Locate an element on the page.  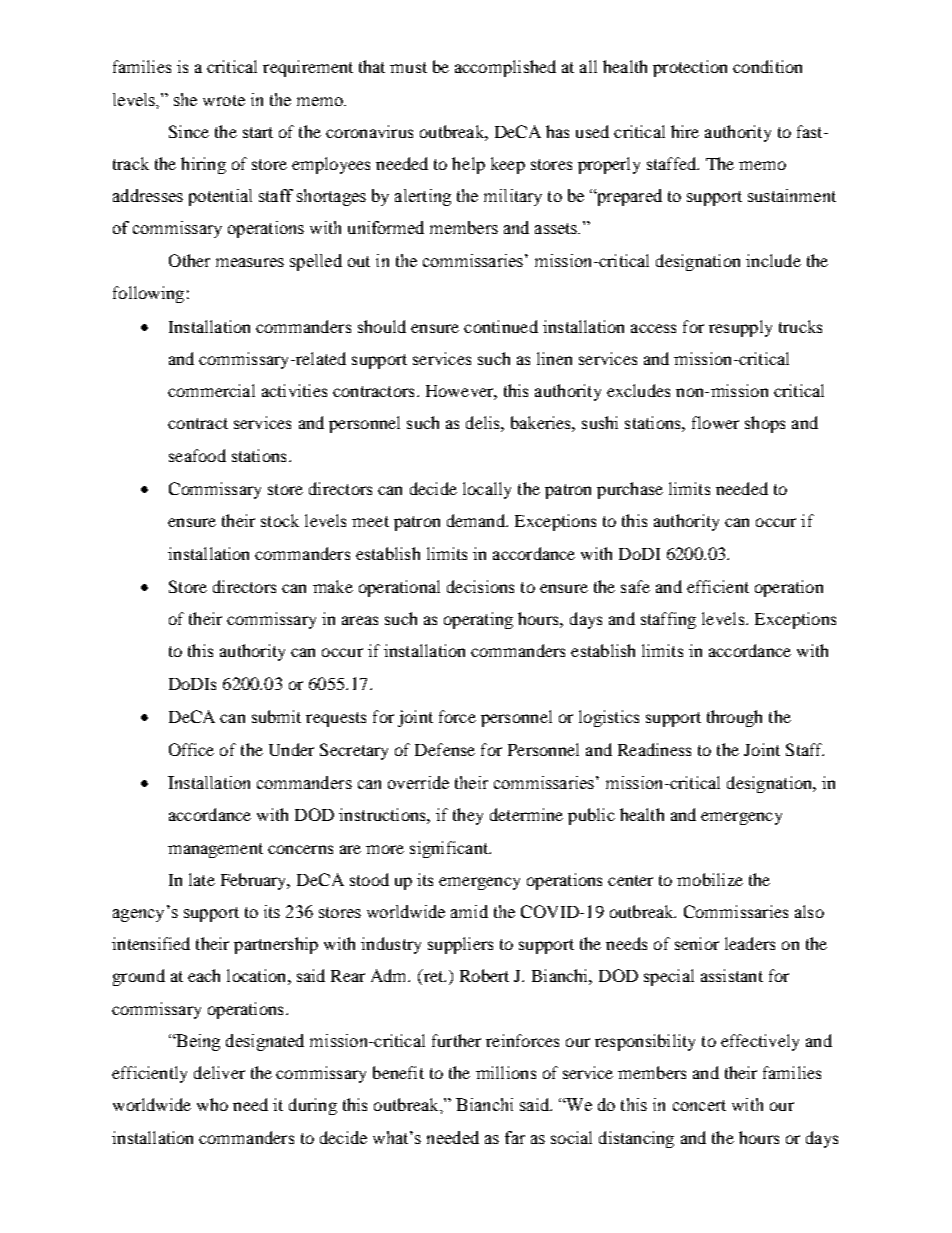
accomplished is located at coordinates (505, 68).
